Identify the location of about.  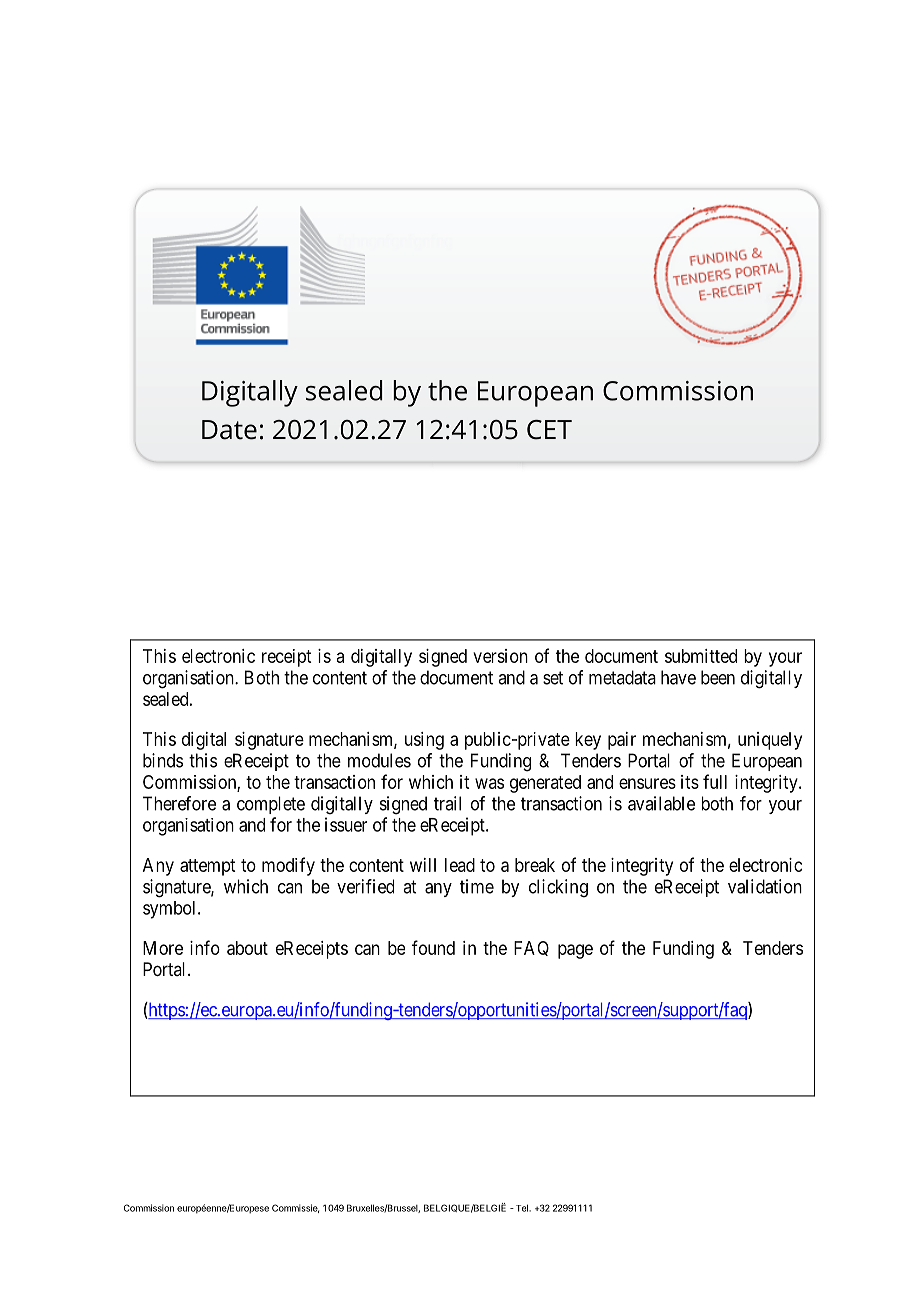
(247, 948).
